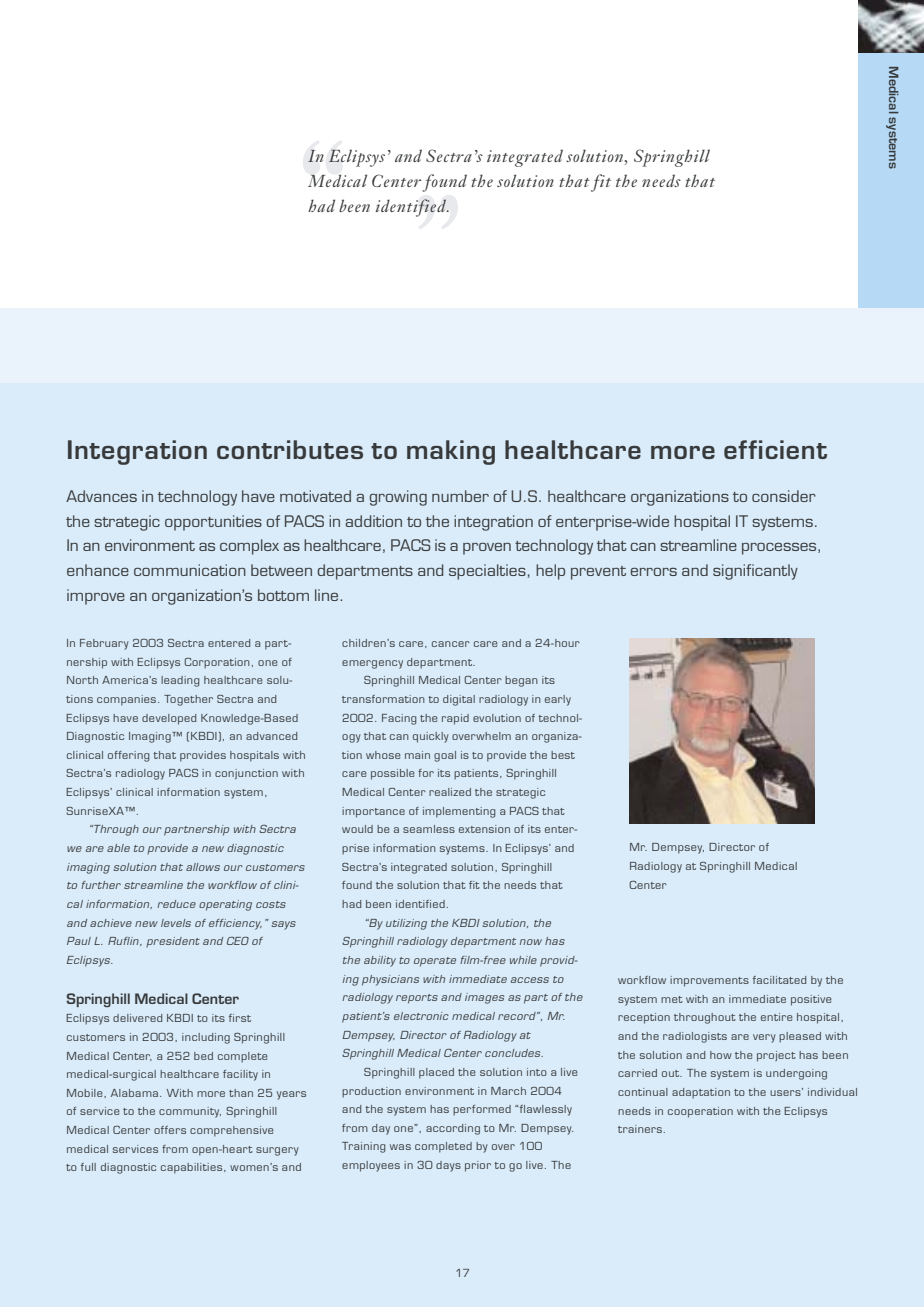 The height and width of the screenshot is (1307, 924). Describe the element at coordinates (558, 700) in the screenshot. I see `early` at that location.
